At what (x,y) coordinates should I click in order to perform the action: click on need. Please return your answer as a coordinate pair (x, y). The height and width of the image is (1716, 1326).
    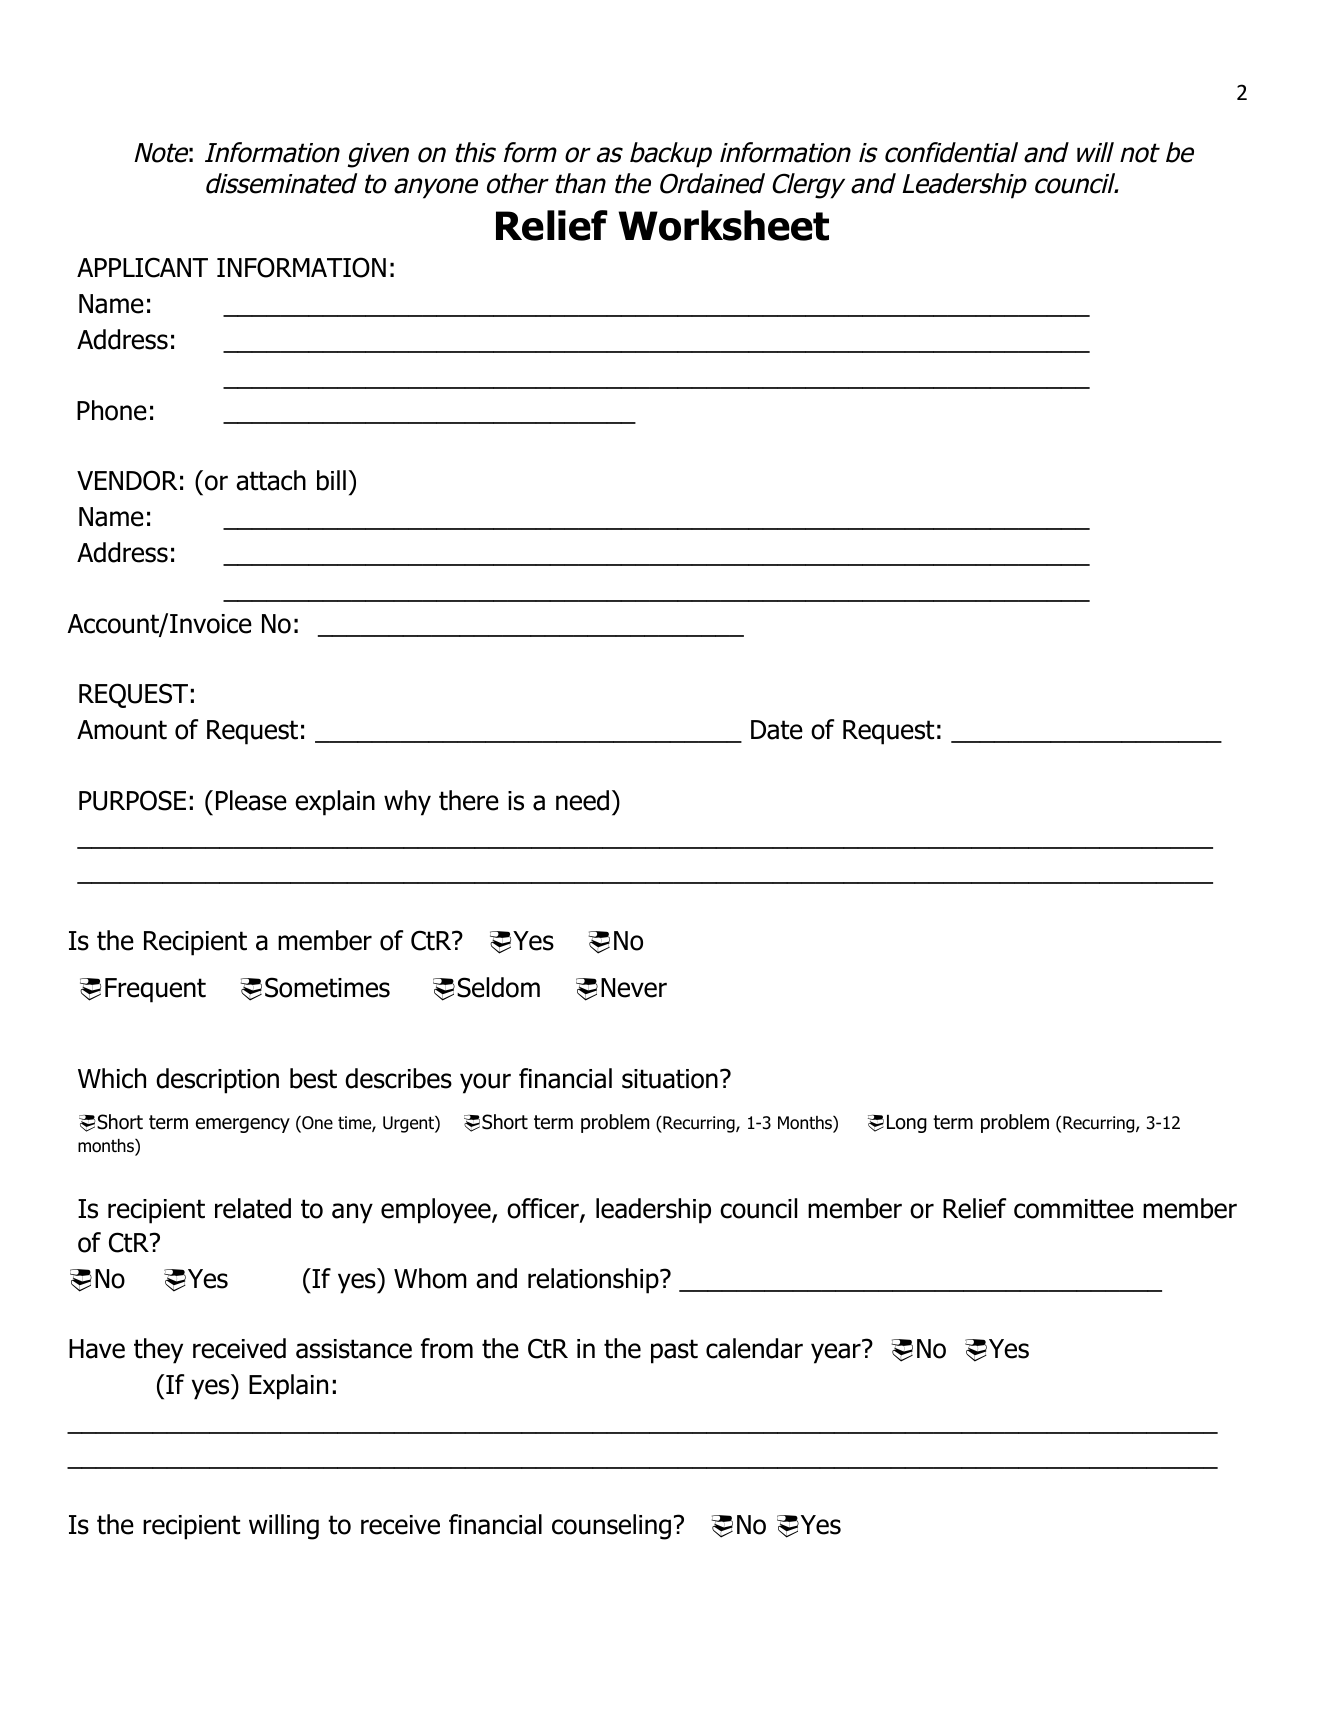
    Looking at the image, I should click on (582, 800).
